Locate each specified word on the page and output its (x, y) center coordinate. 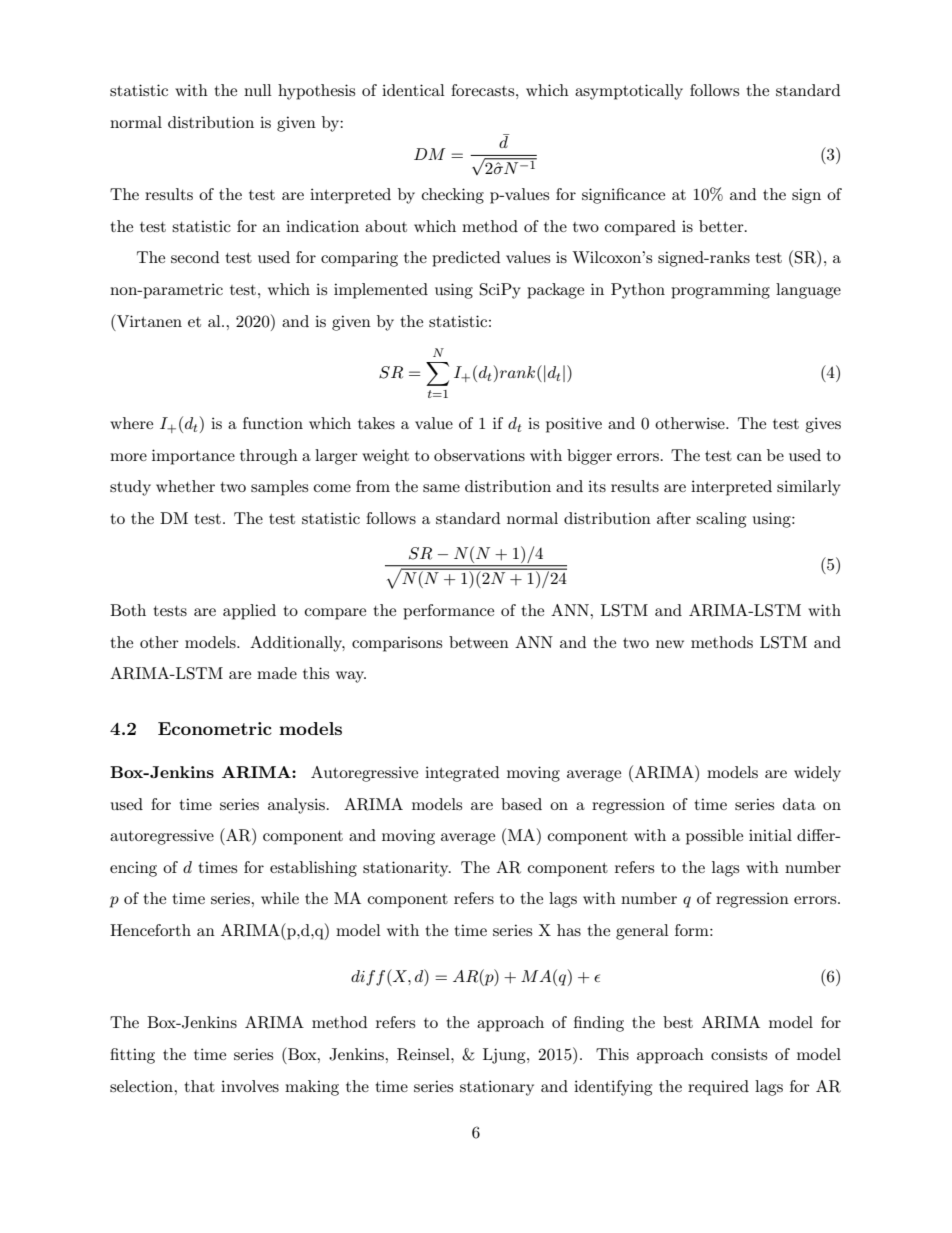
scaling (721, 520)
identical (413, 90)
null (258, 90)
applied (249, 612)
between (479, 642)
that (199, 1086)
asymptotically (629, 92)
